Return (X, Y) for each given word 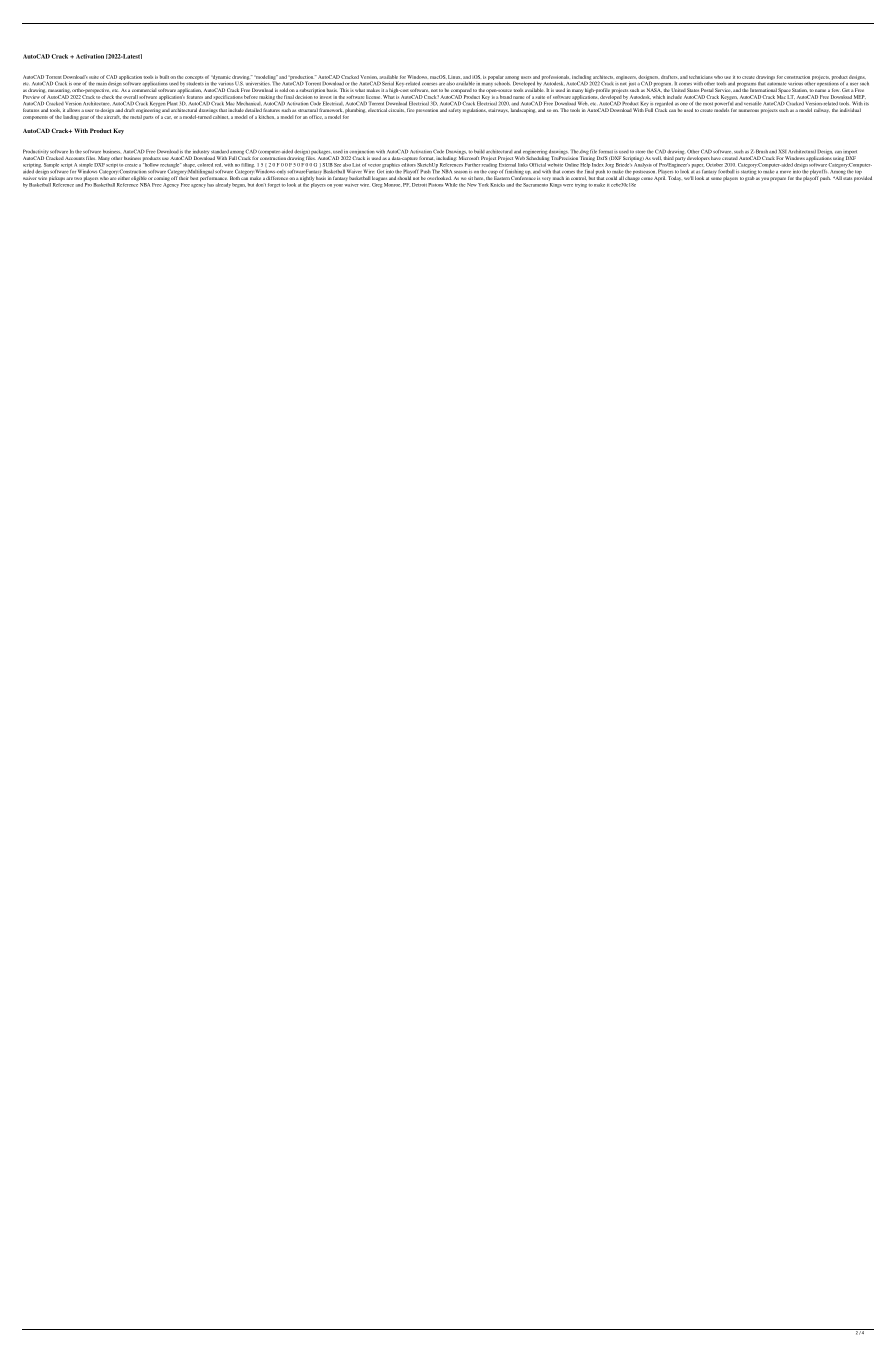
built (164, 77)
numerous (749, 110)
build (479, 151)
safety (455, 110)
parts (148, 118)
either (124, 178)
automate (776, 83)
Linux (455, 77)
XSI (782, 151)
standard (220, 152)
